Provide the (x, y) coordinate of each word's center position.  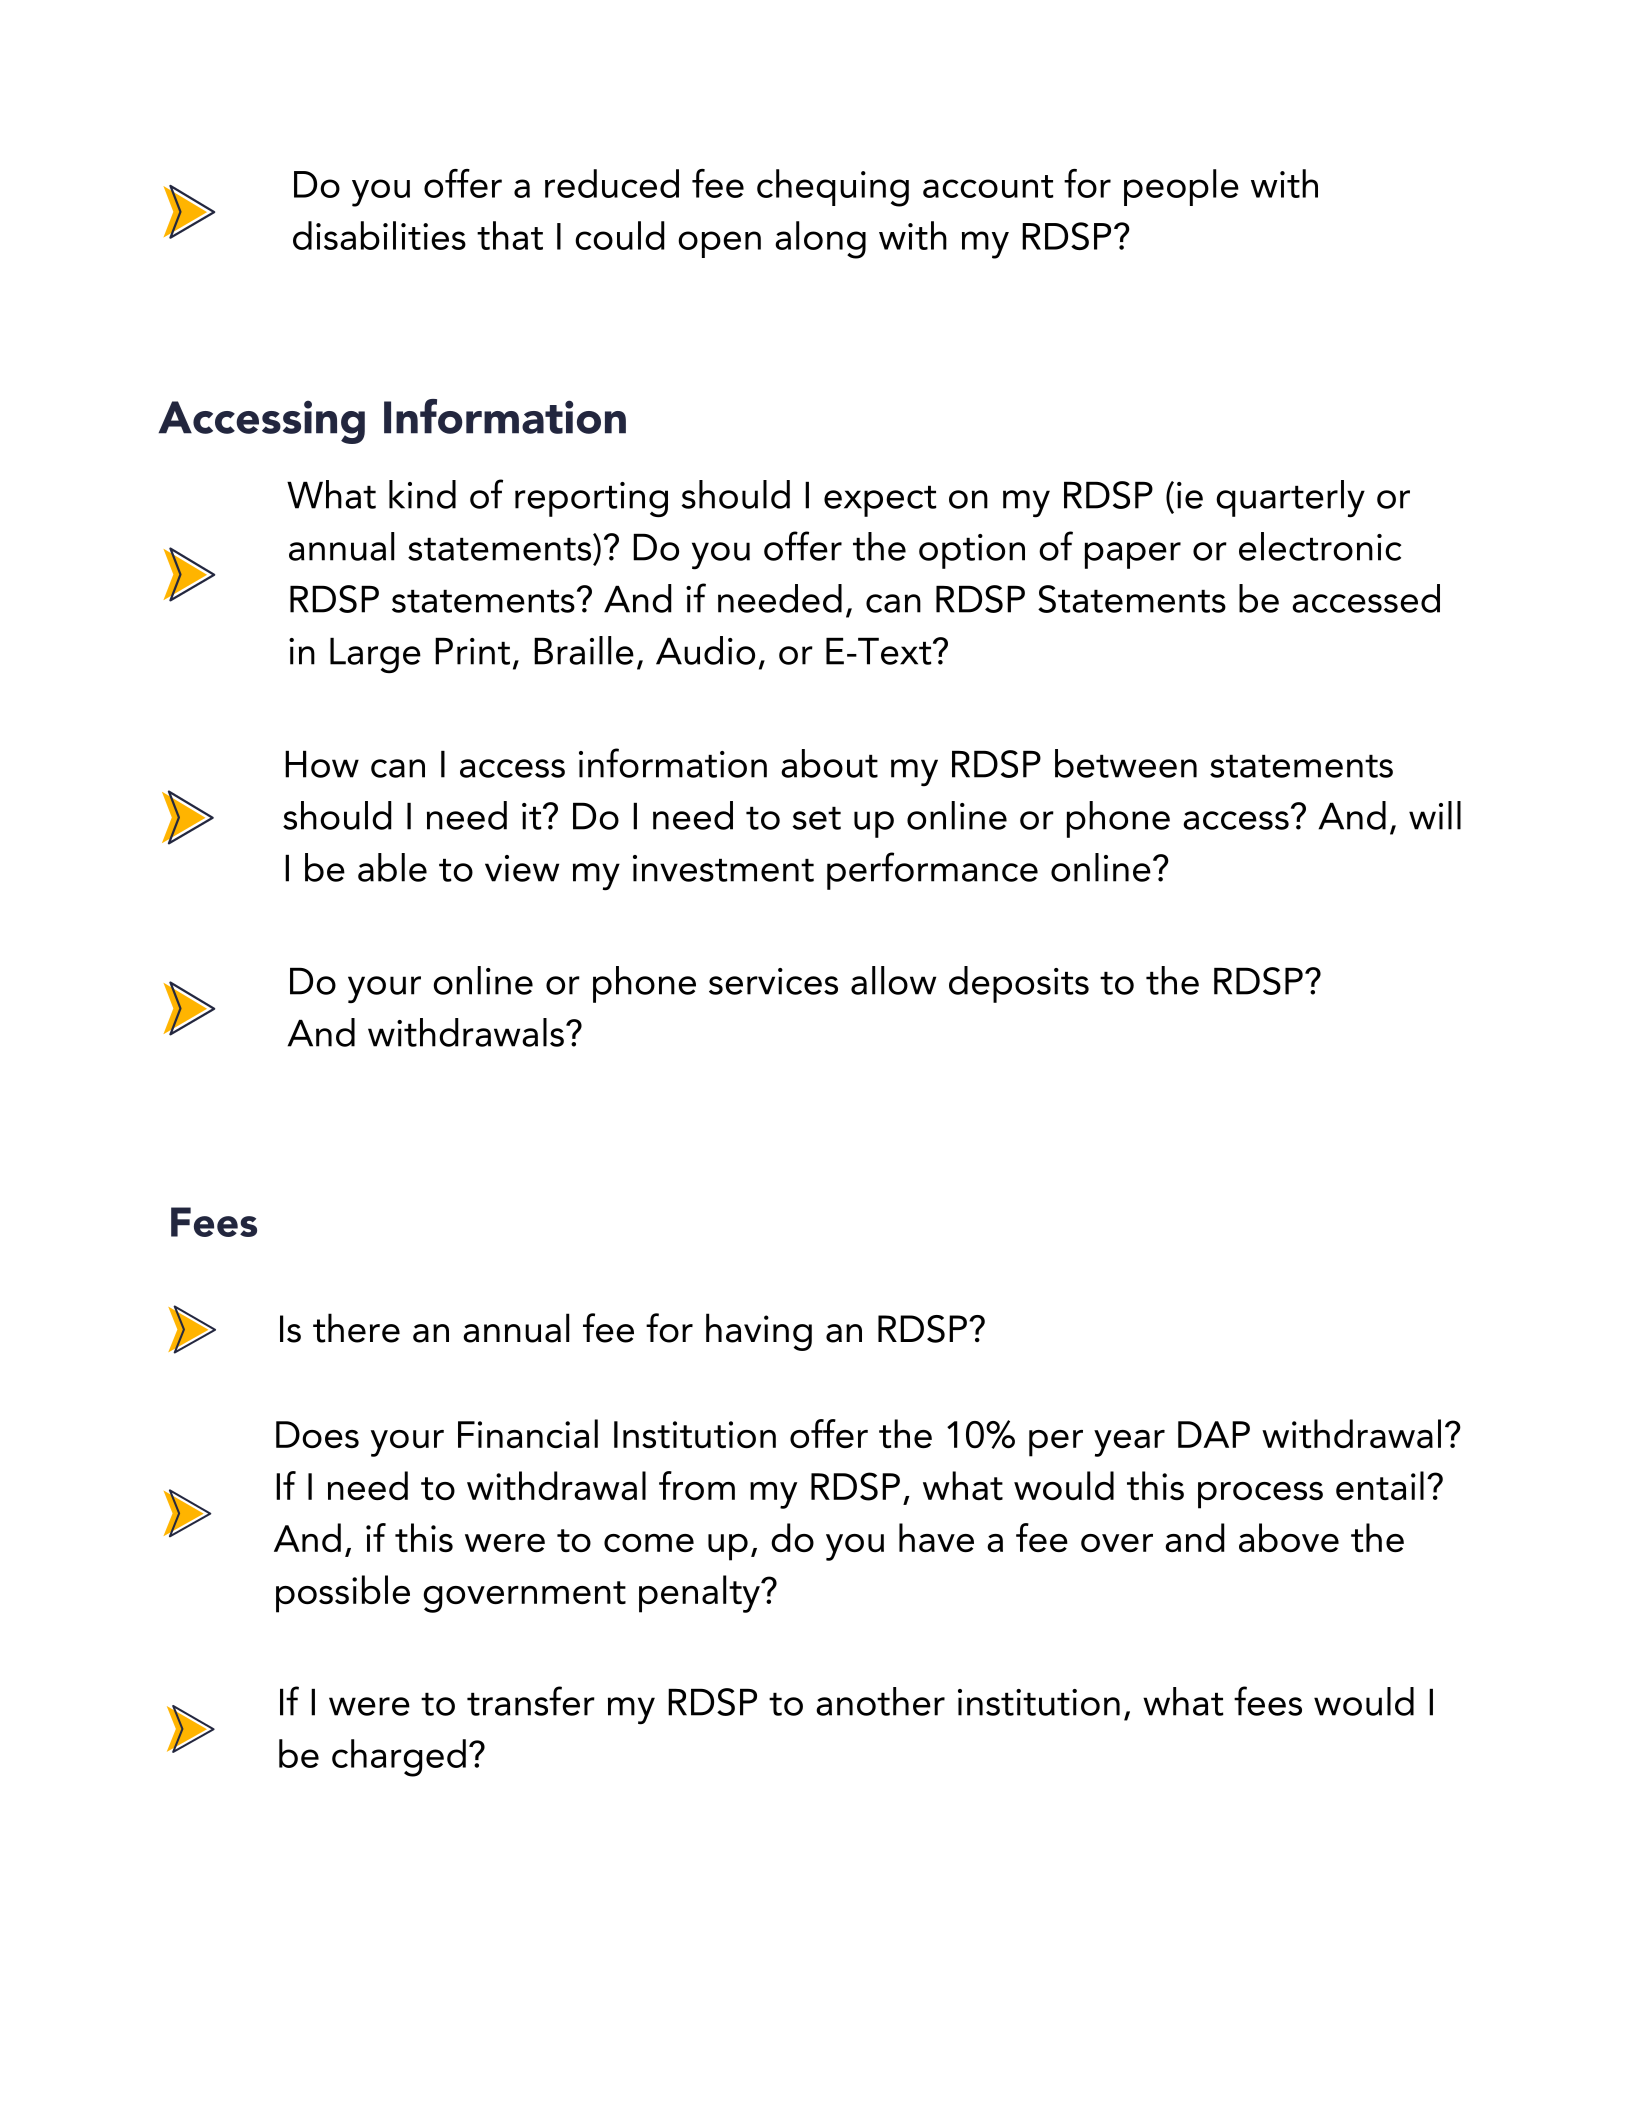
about (829, 763)
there (356, 1328)
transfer (531, 1701)
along (820, 240)
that (510, 235)
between (1126, 763)
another (880, 1701)
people (1181, 187)
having (759, 1332)
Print (472, 651)
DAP (1214, 1434)
